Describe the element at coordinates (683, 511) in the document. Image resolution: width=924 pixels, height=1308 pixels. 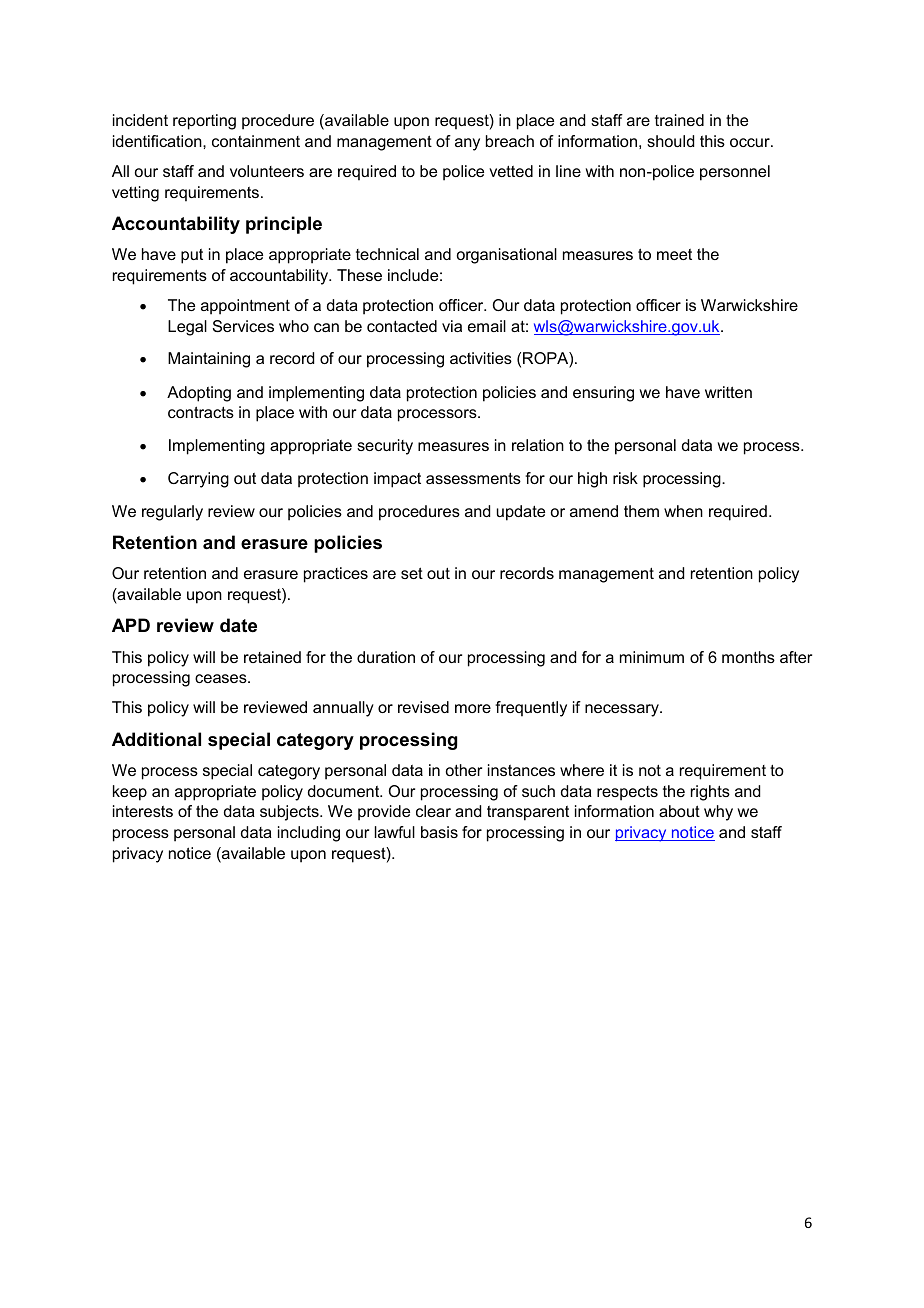
I see `when` at that location.
